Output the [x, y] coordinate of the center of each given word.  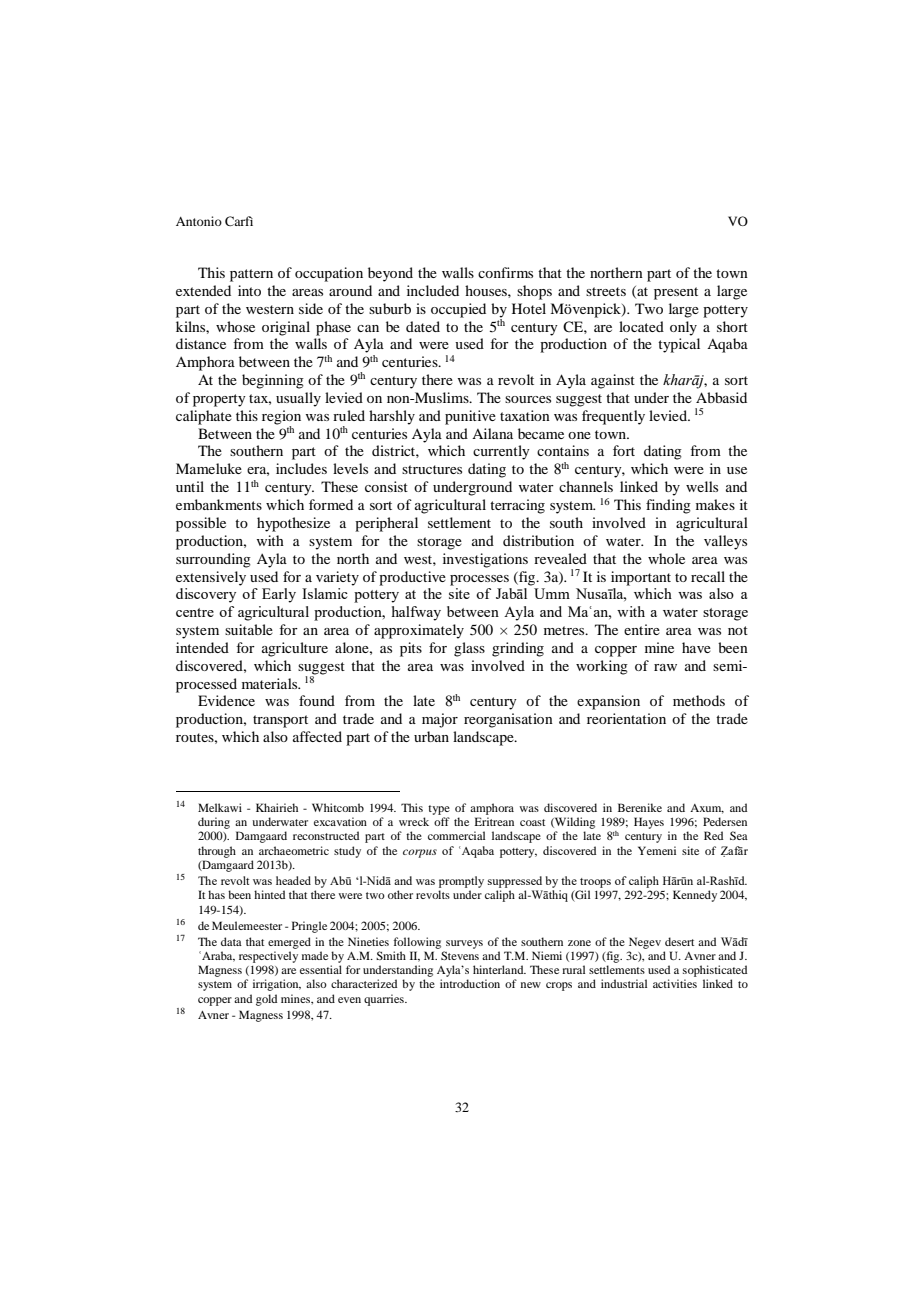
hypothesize [293, 524]
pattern [251, 275]
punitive [470, 417]
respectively [268, 957]
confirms [505, 272]
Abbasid [721, 397]
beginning [273, 381]
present [676, 293]
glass [469, 649]
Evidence [226, 700]
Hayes [649, 823]
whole [666, 558]
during [214, 823]
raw [665, 667]
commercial [456, 835]
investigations [485, 560]
